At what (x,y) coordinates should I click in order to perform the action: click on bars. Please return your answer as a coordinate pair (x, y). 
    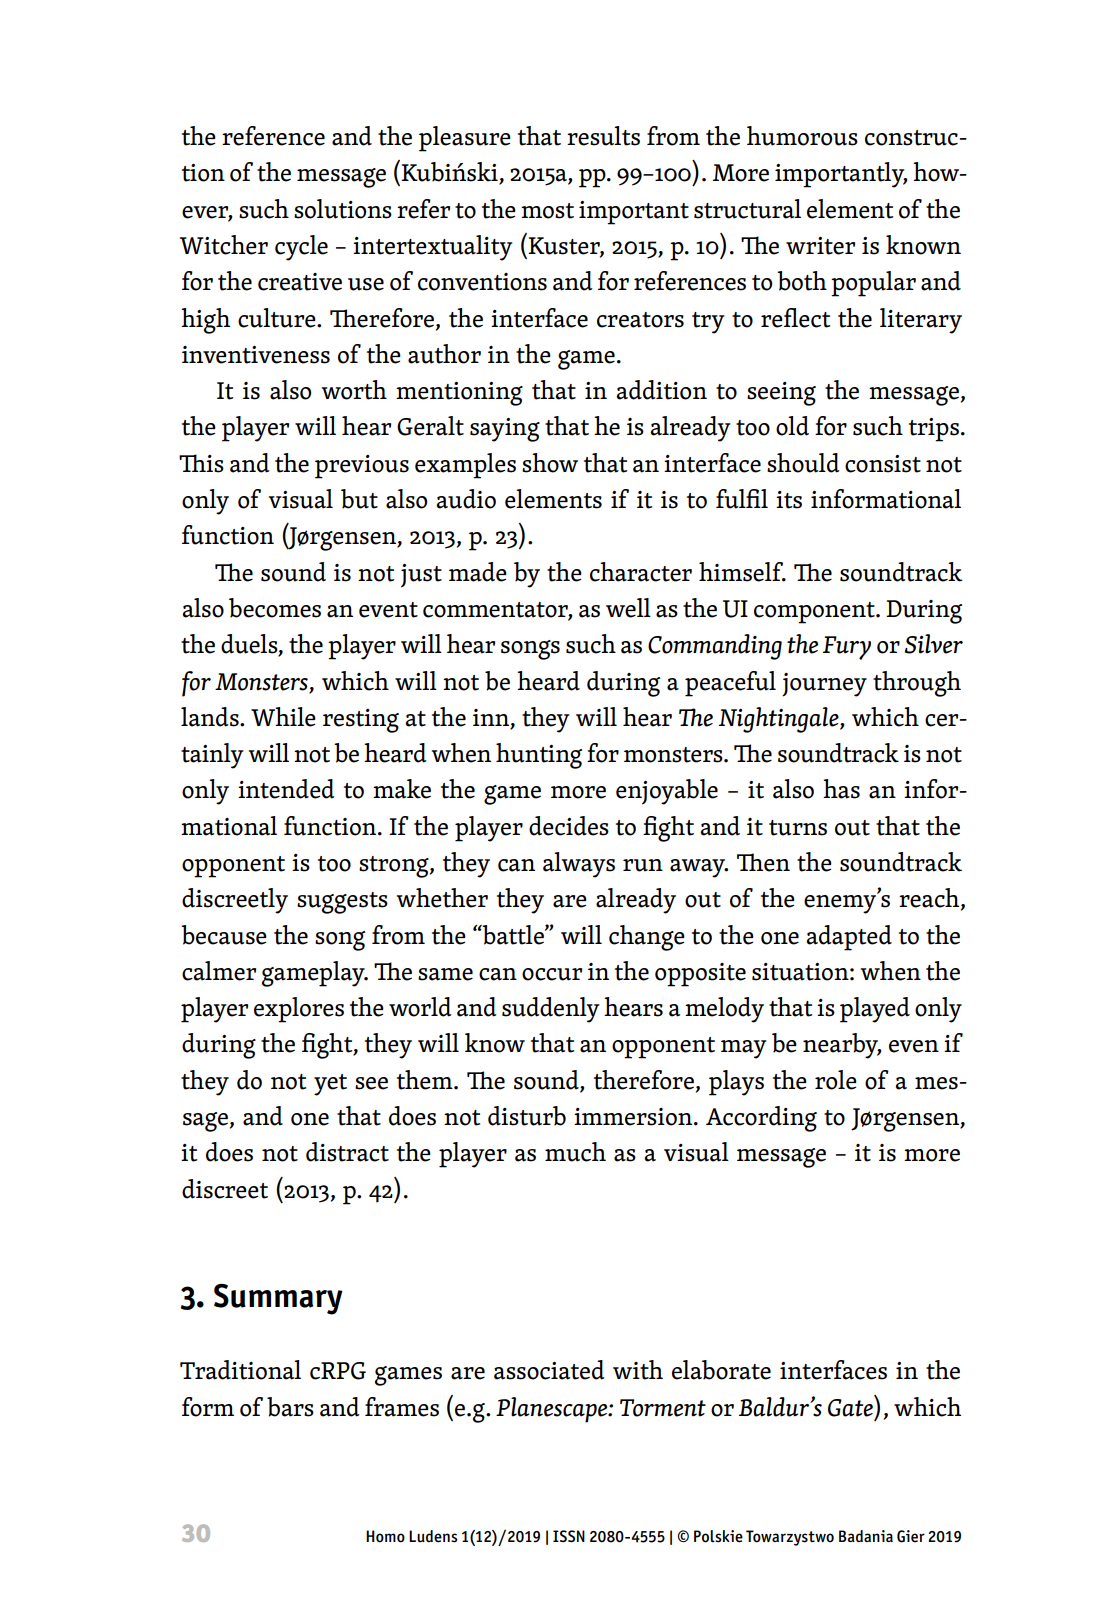
    Looking at the image, I should click on (290, 1407).
